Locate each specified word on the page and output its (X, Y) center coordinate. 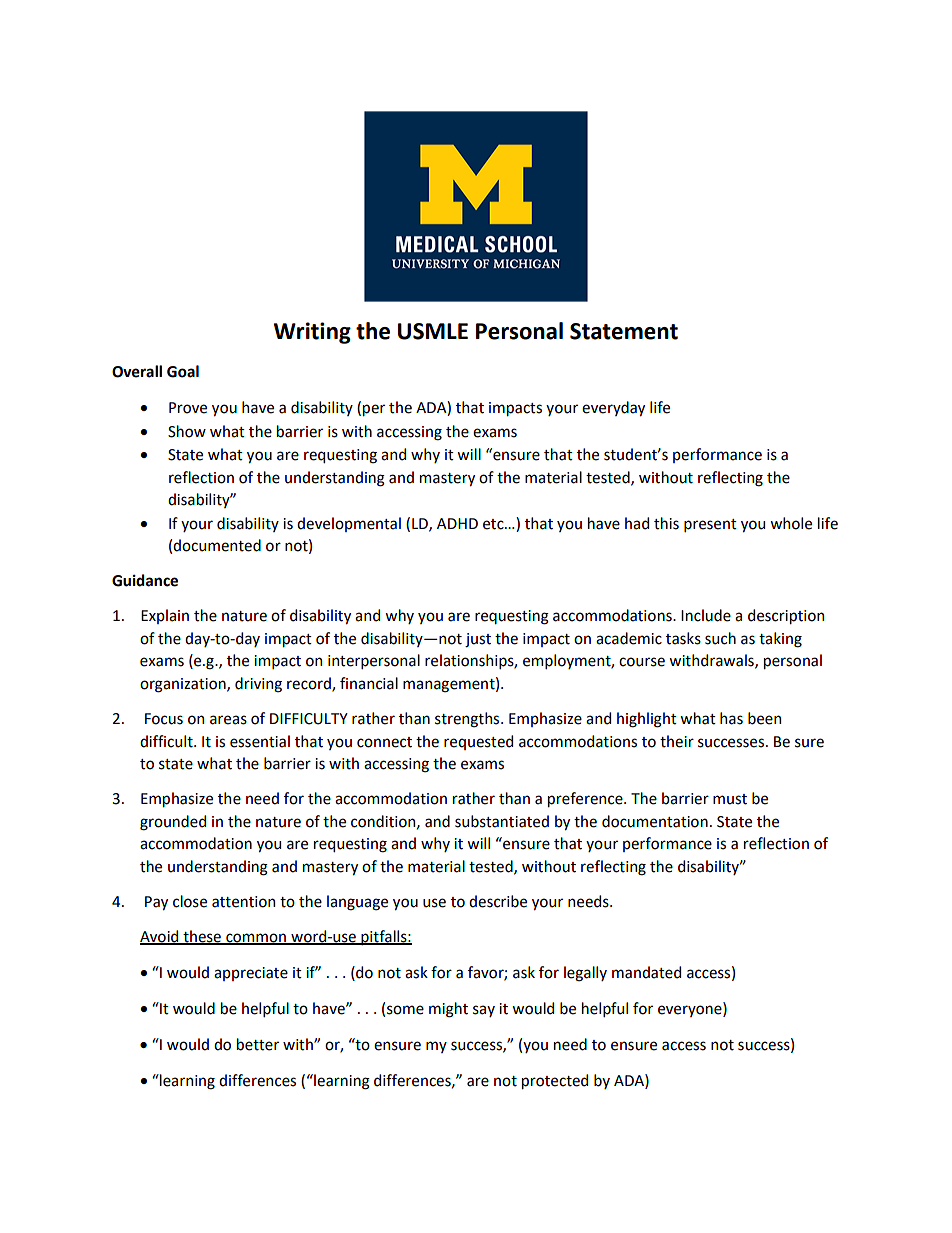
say (484, 1011)
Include (706, 615)
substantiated (502, 821)
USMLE (433, 331)
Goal (183, 371)
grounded (173, 823)
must (730, 799)
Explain (165, 616)
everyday (613, 408)
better (258, 1044)
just (478, 640)
